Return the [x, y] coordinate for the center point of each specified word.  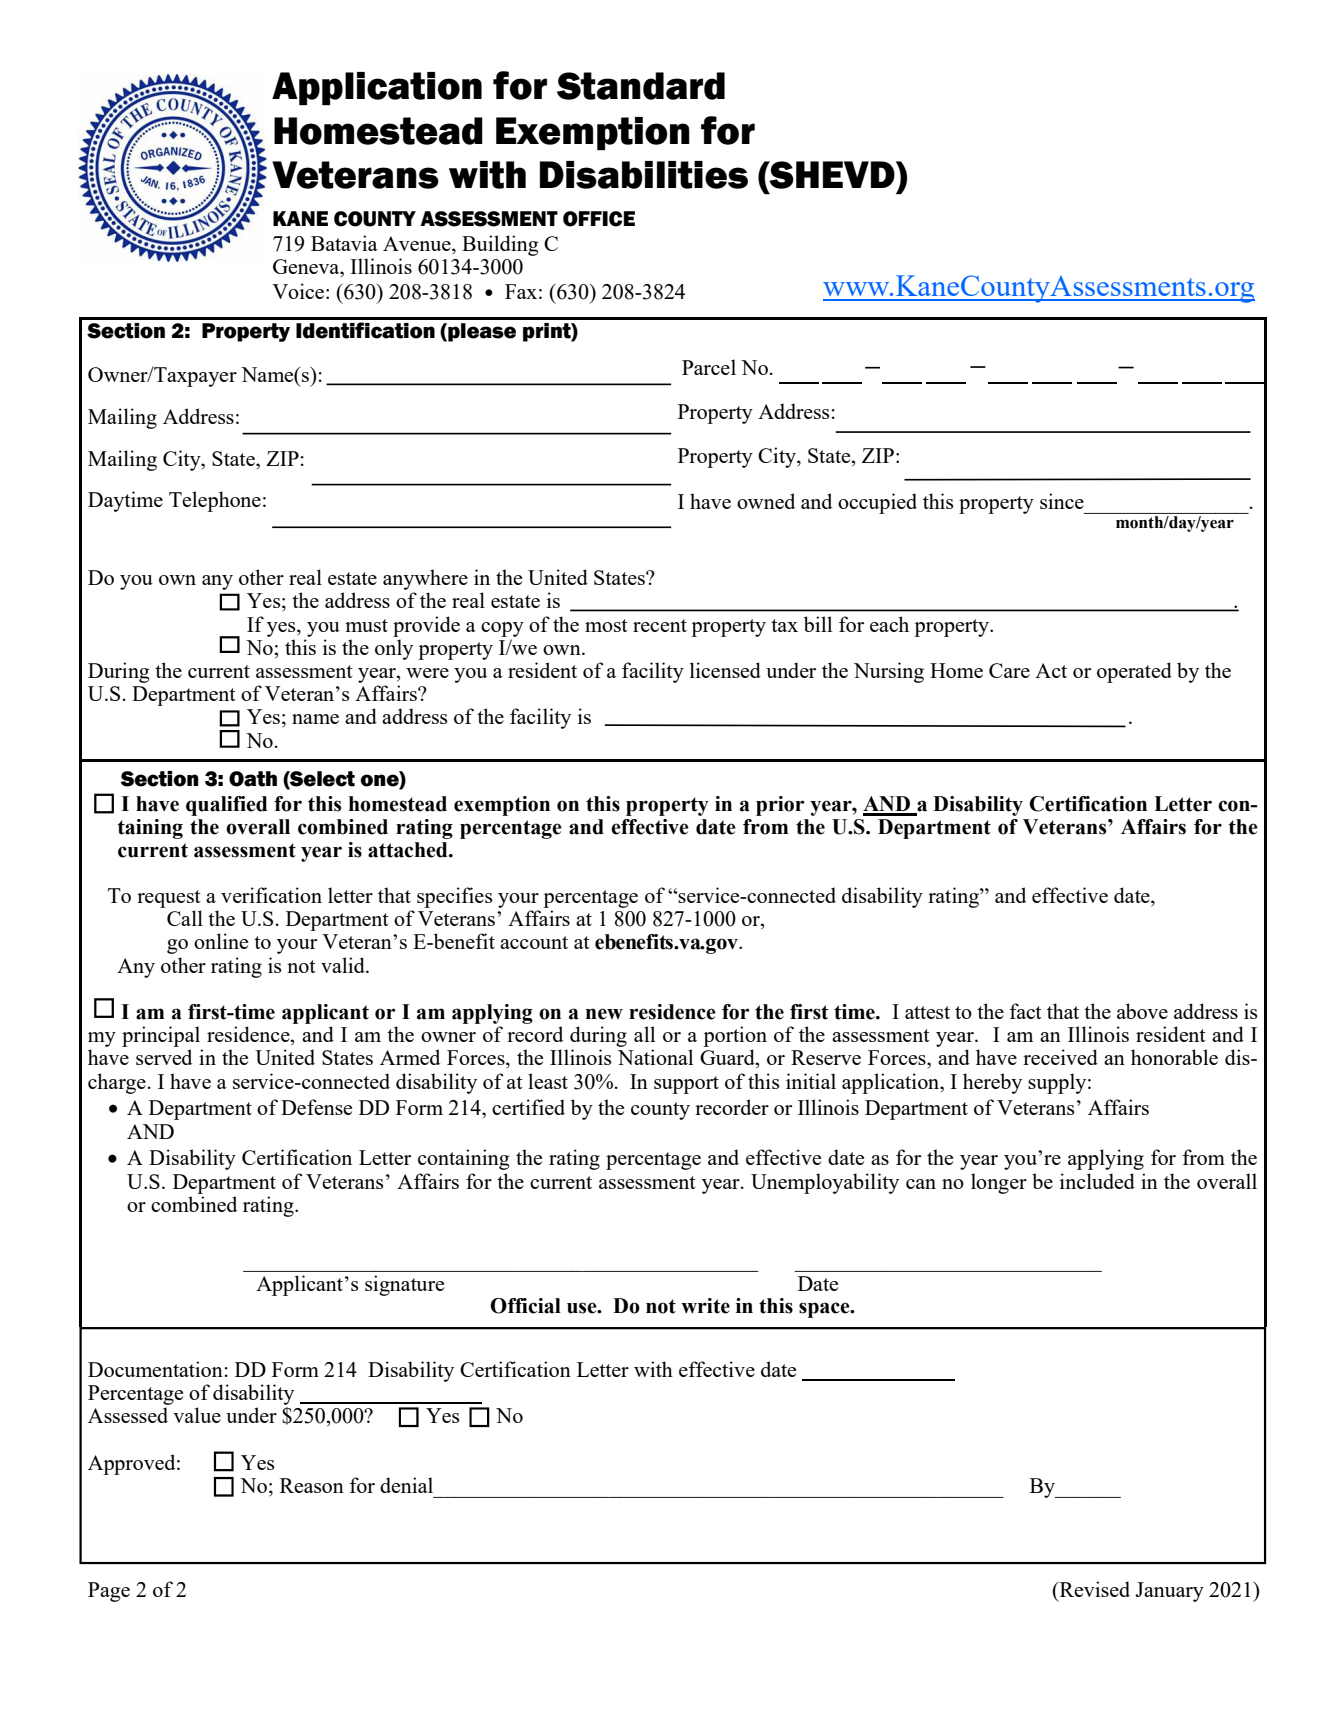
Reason [312, 1485]
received [1060, 1057]
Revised [1093, 1589]
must [366, 625]
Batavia [344, 243]
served [164, 1057]
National [655, 1057]
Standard [641, 86]
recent [660, 625]
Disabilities [644, 175]
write [705, 1306]
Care [1009, 670]
